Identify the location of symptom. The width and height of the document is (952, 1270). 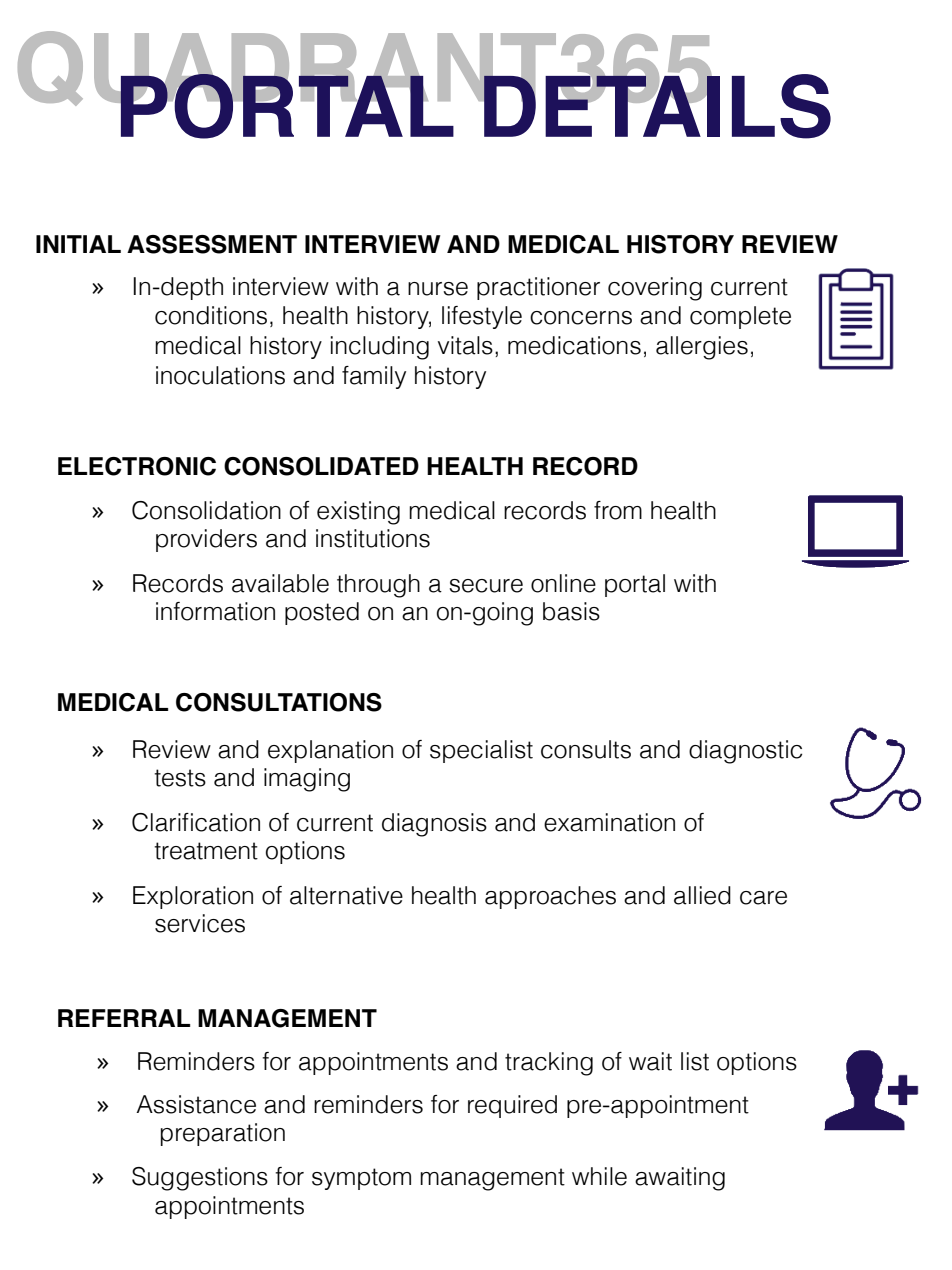
(361, 1179).
